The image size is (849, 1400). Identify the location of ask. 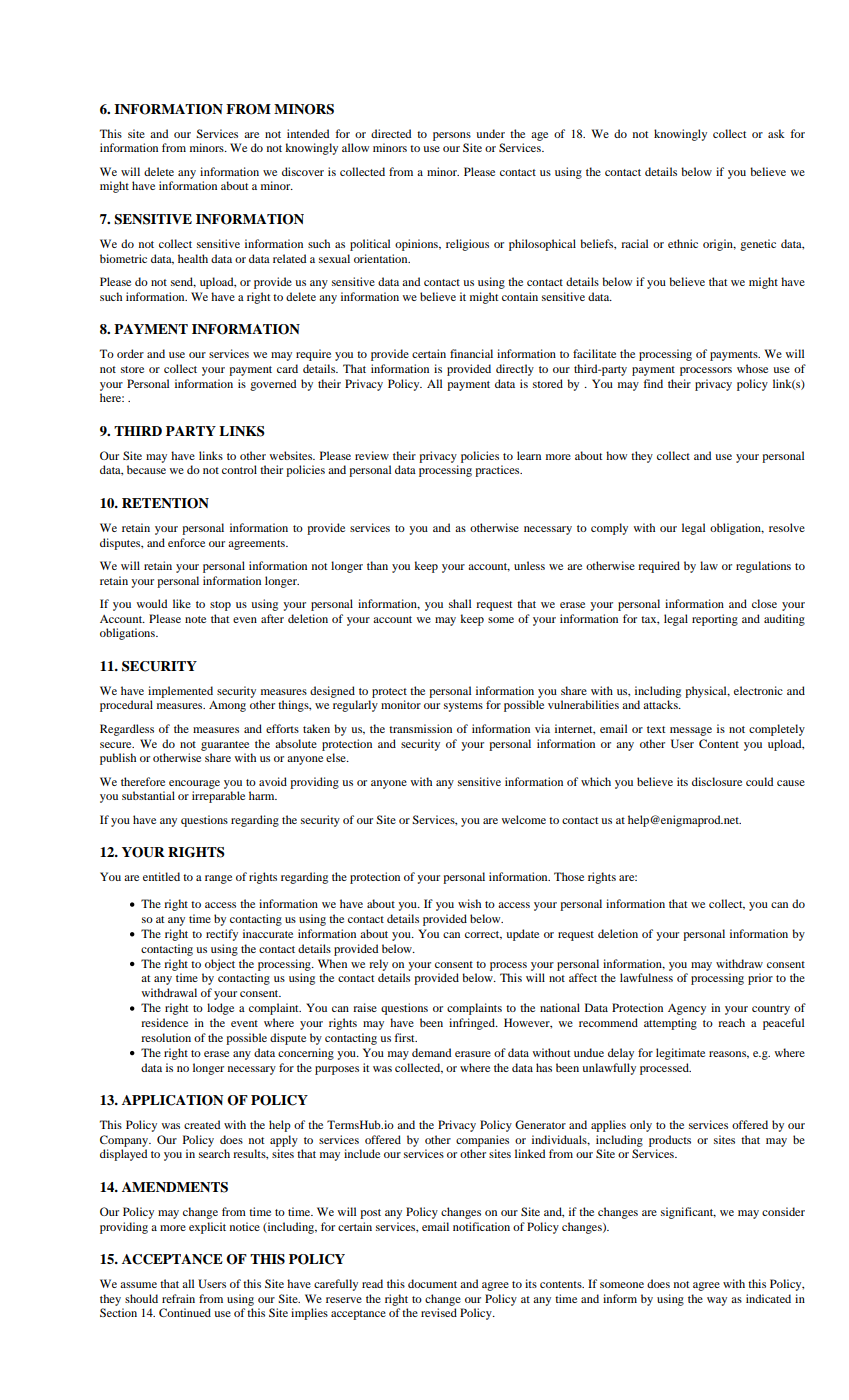
(776, 133).
